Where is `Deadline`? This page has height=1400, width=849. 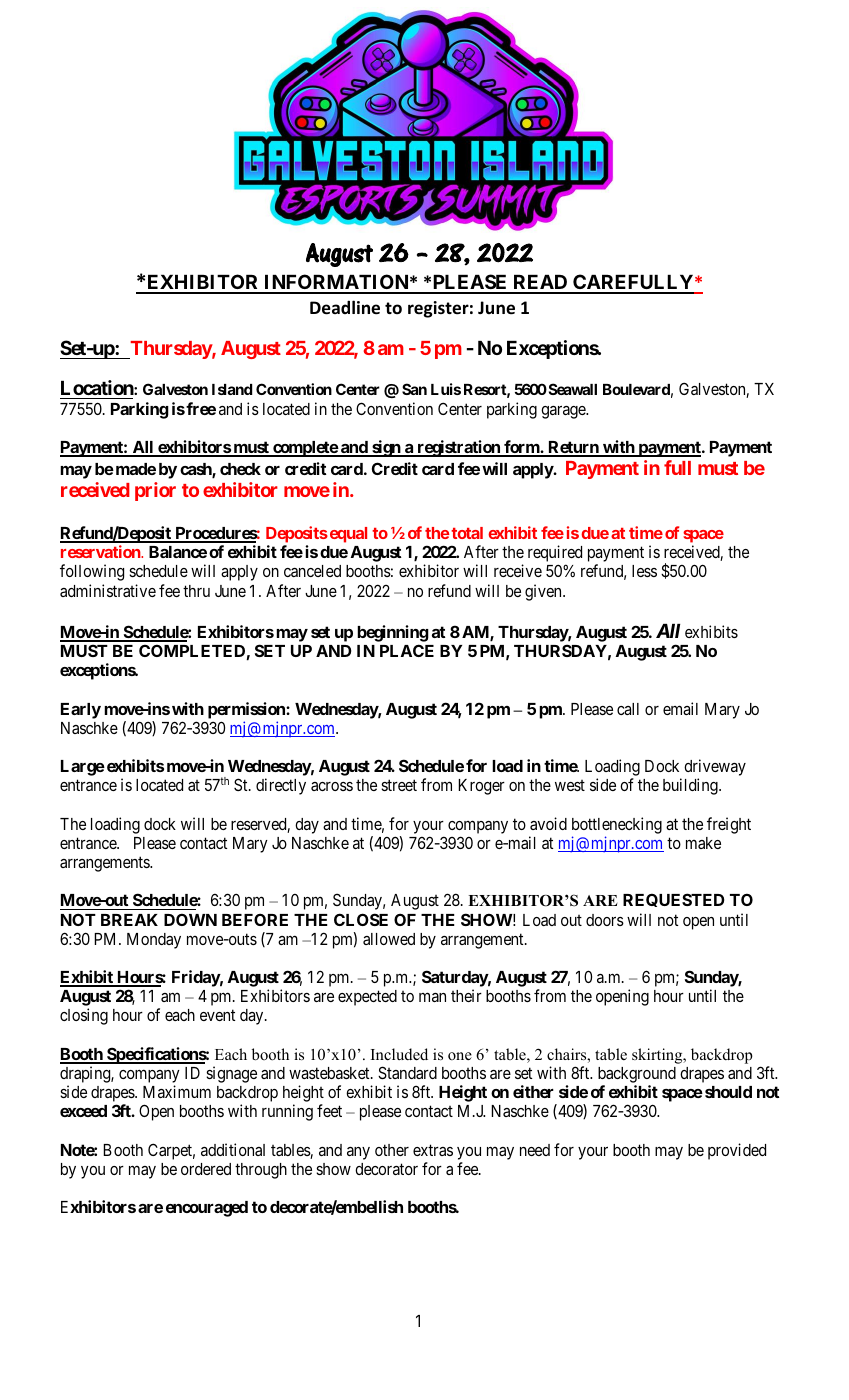 Deadline is located at coordinates (345, 307).
